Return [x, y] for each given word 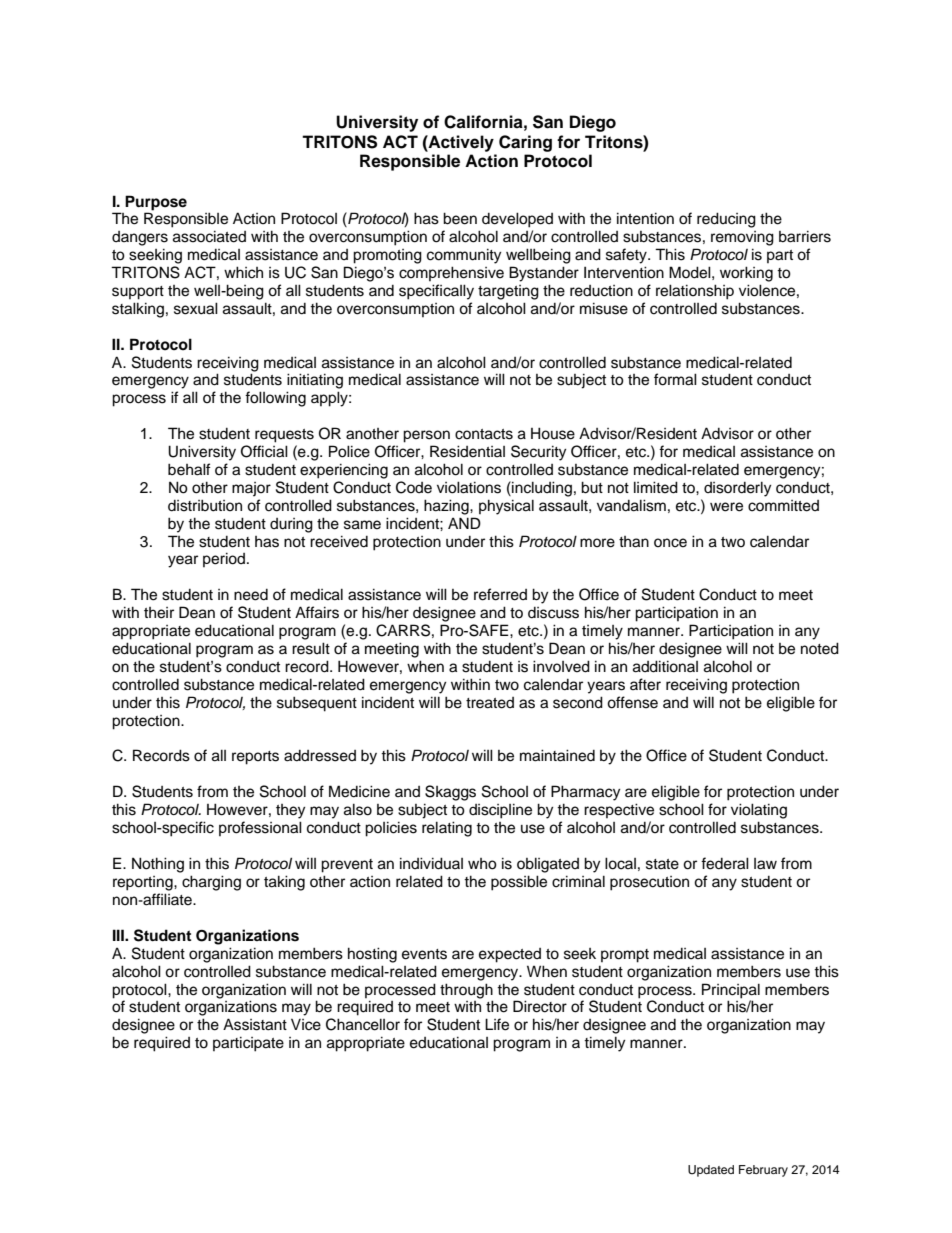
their [159, 613]
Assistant [255, 1024]
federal [725, 863]
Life [497, 1024]
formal [675, 379]
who [482, 864]
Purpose [156, 203]
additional [665, 666]
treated [490, 703]
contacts [484, 434]
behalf [189, 469]
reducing [726, 220]
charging [211, 883]
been [460, 218]
